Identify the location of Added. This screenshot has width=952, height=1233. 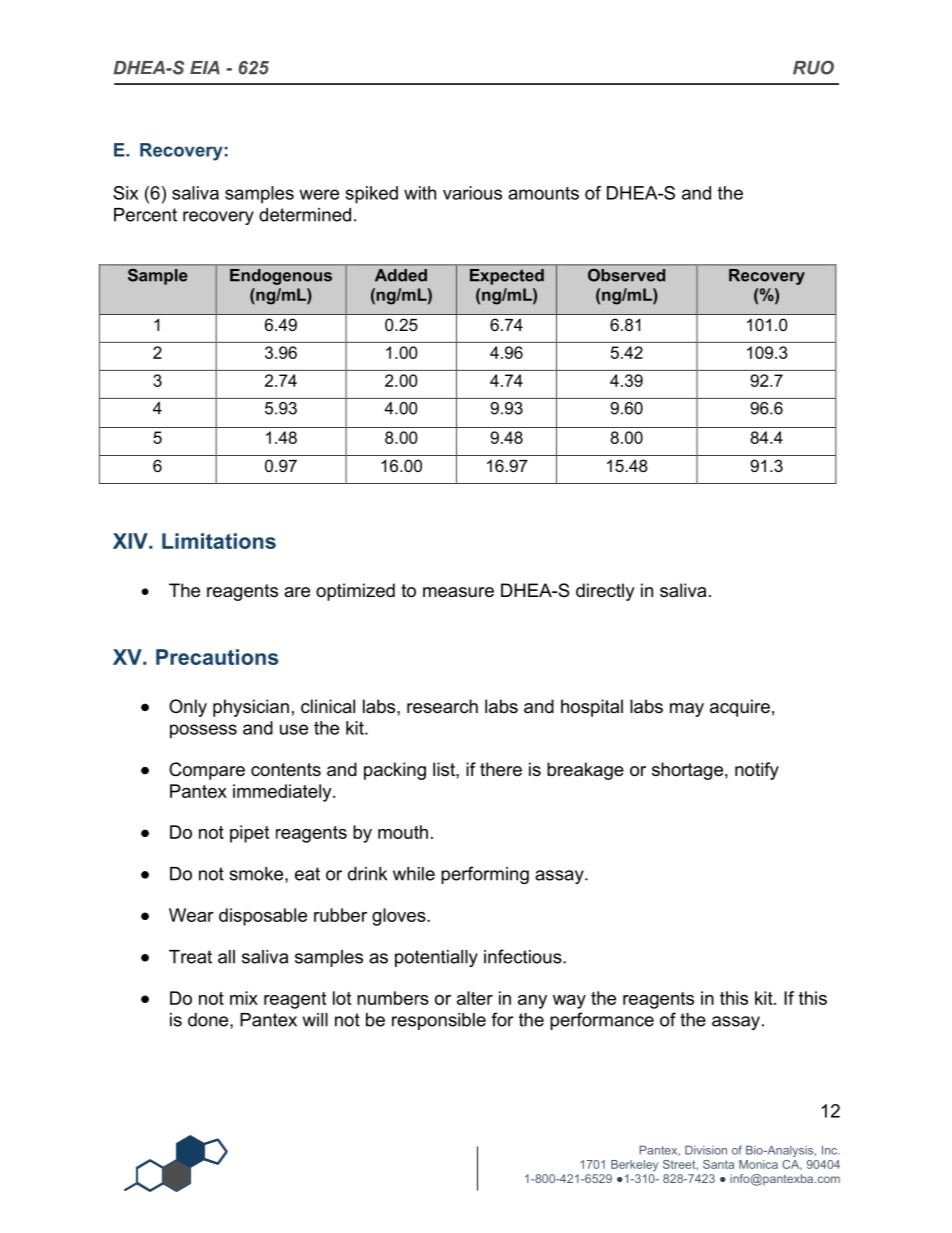
(401, 275).
